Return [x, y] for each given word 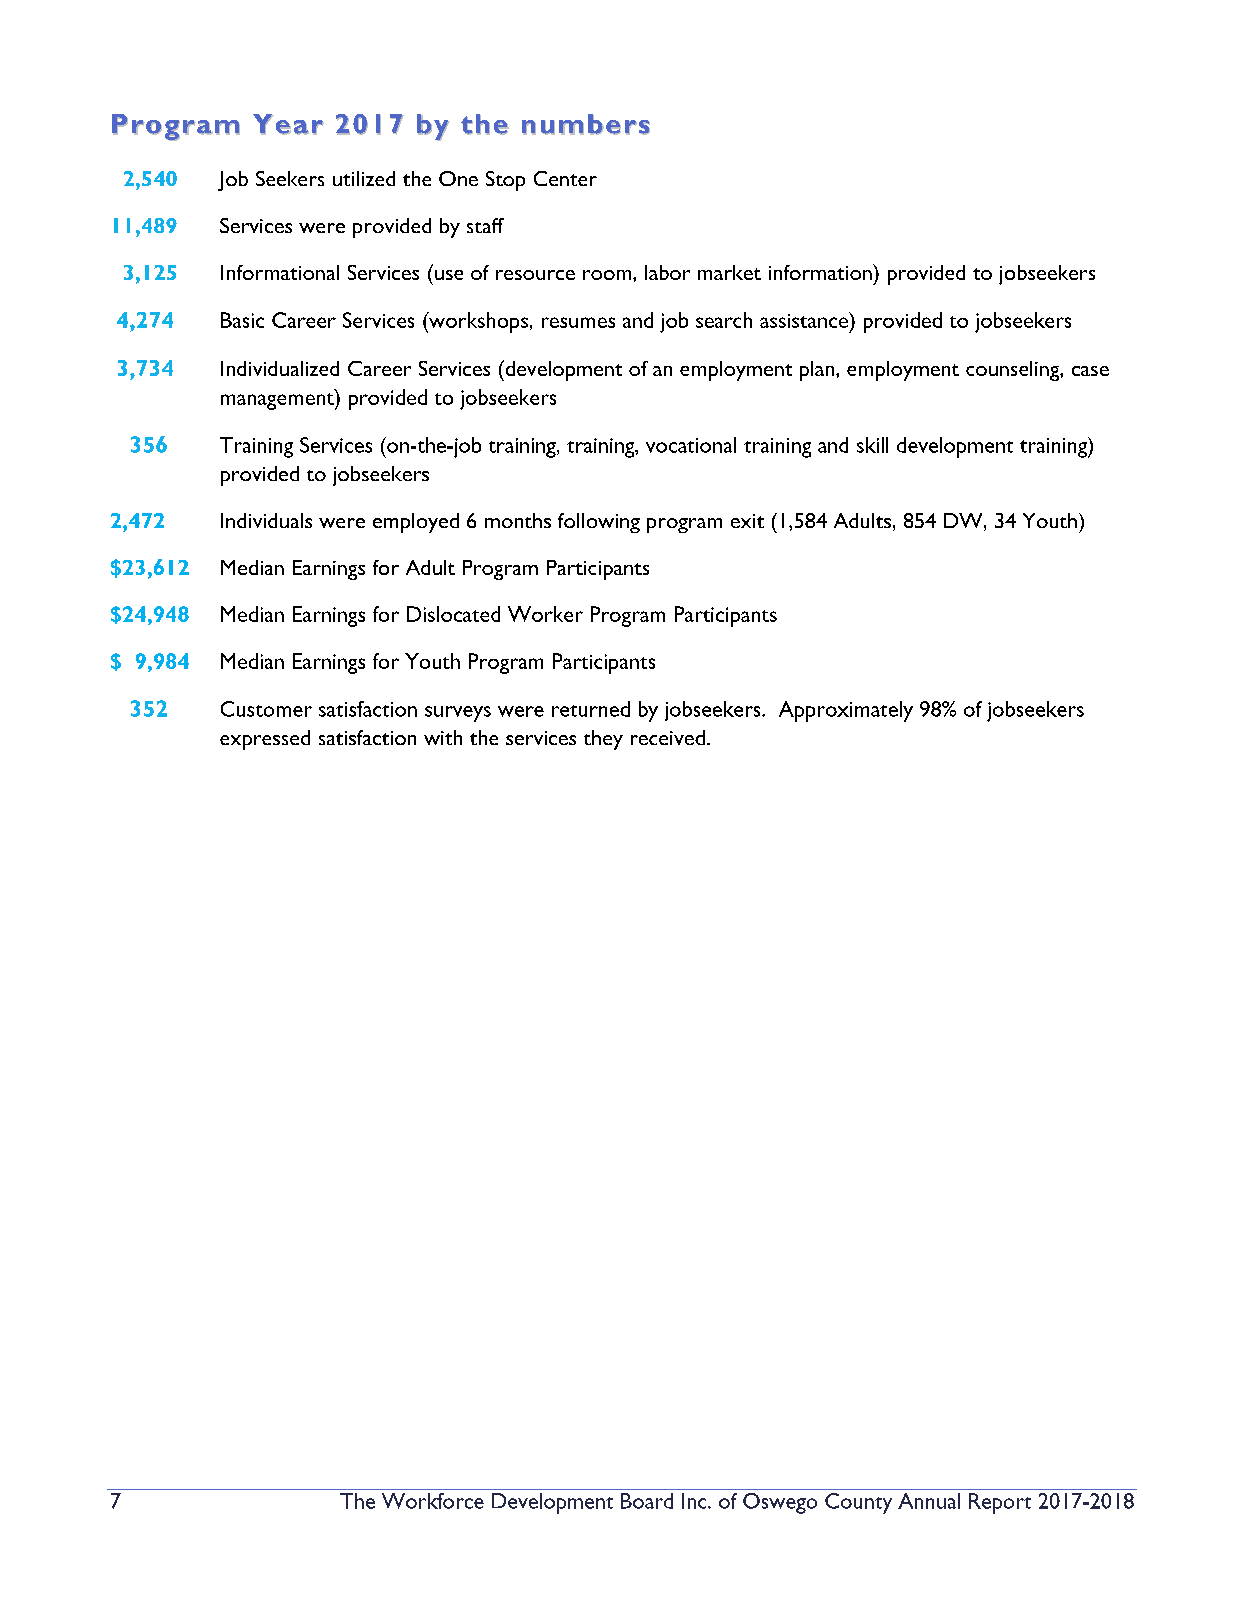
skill [872, 445]
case [1090, 371]
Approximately [846, 711]
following [599, 523]
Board [647, 1501]
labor [667, 272]
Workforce [433, 1501]
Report [1000, 1503]
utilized [364, 178]
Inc [695, 1501]
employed [416, 523]
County [858, 1503]
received [668, 737]
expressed [265, 740]
